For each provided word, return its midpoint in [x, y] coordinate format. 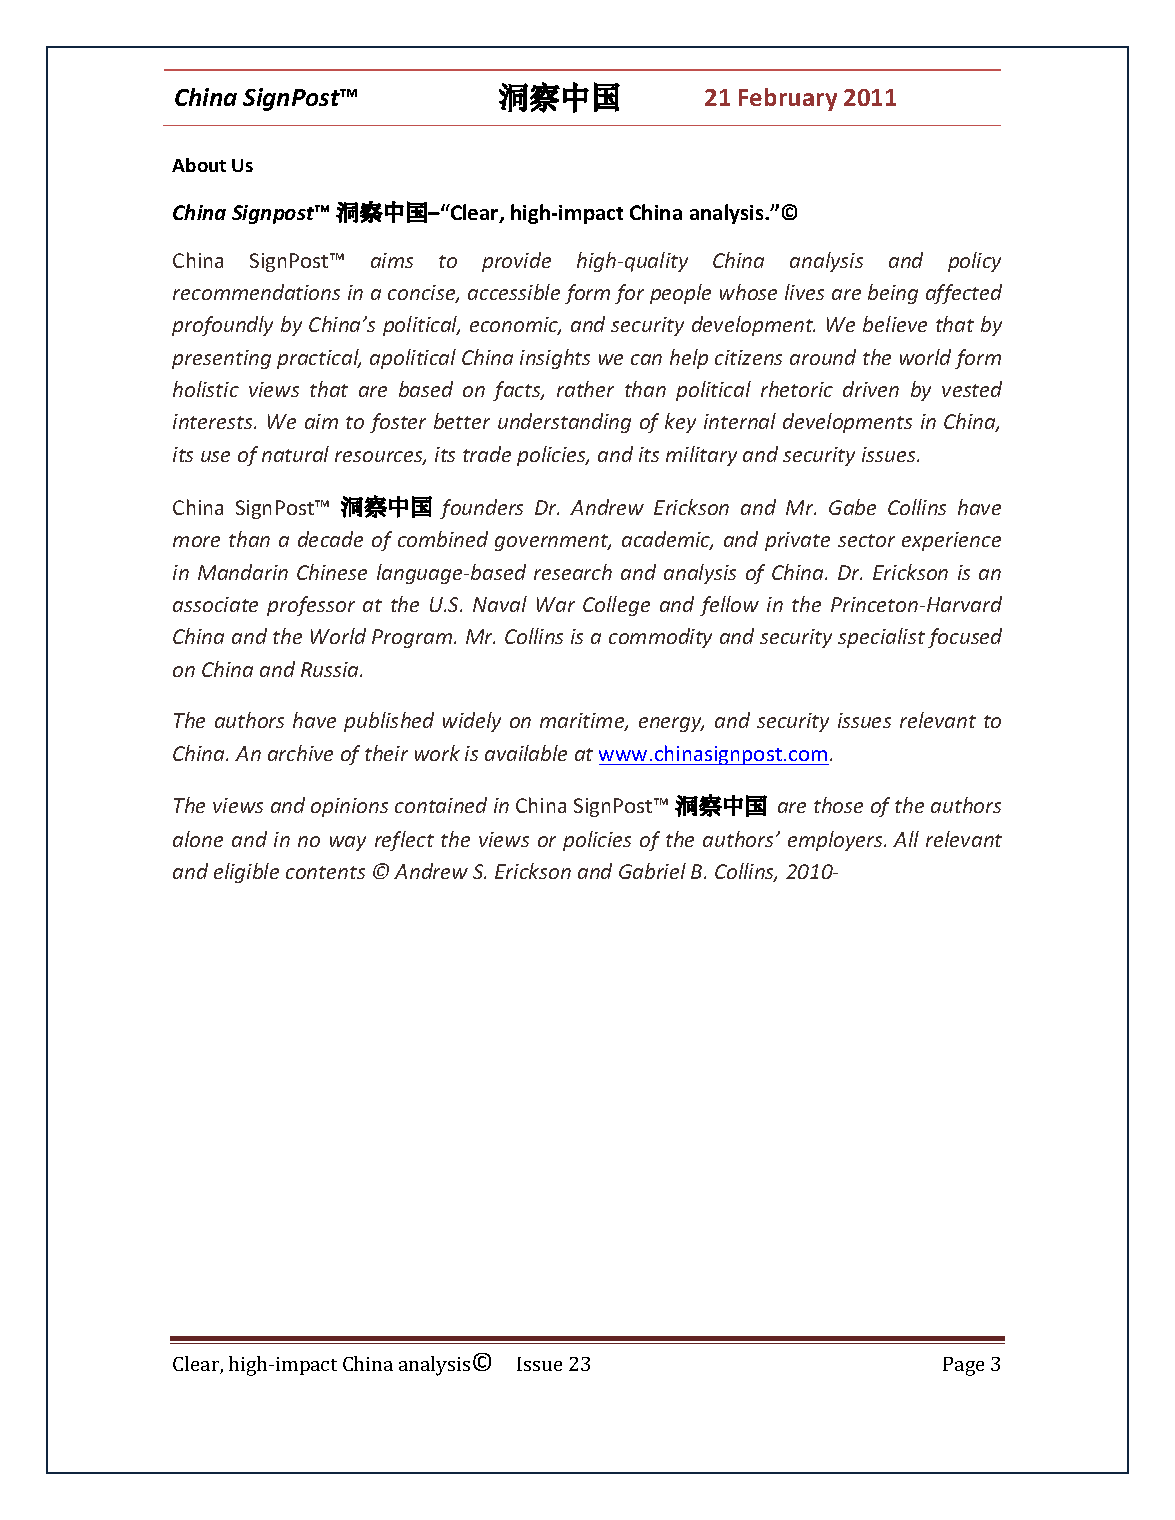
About [199, 165]
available [526, 753]
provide [516, 262]
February [788, 99]
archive [300, 753]
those [838, 805]
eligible [246, 873]
